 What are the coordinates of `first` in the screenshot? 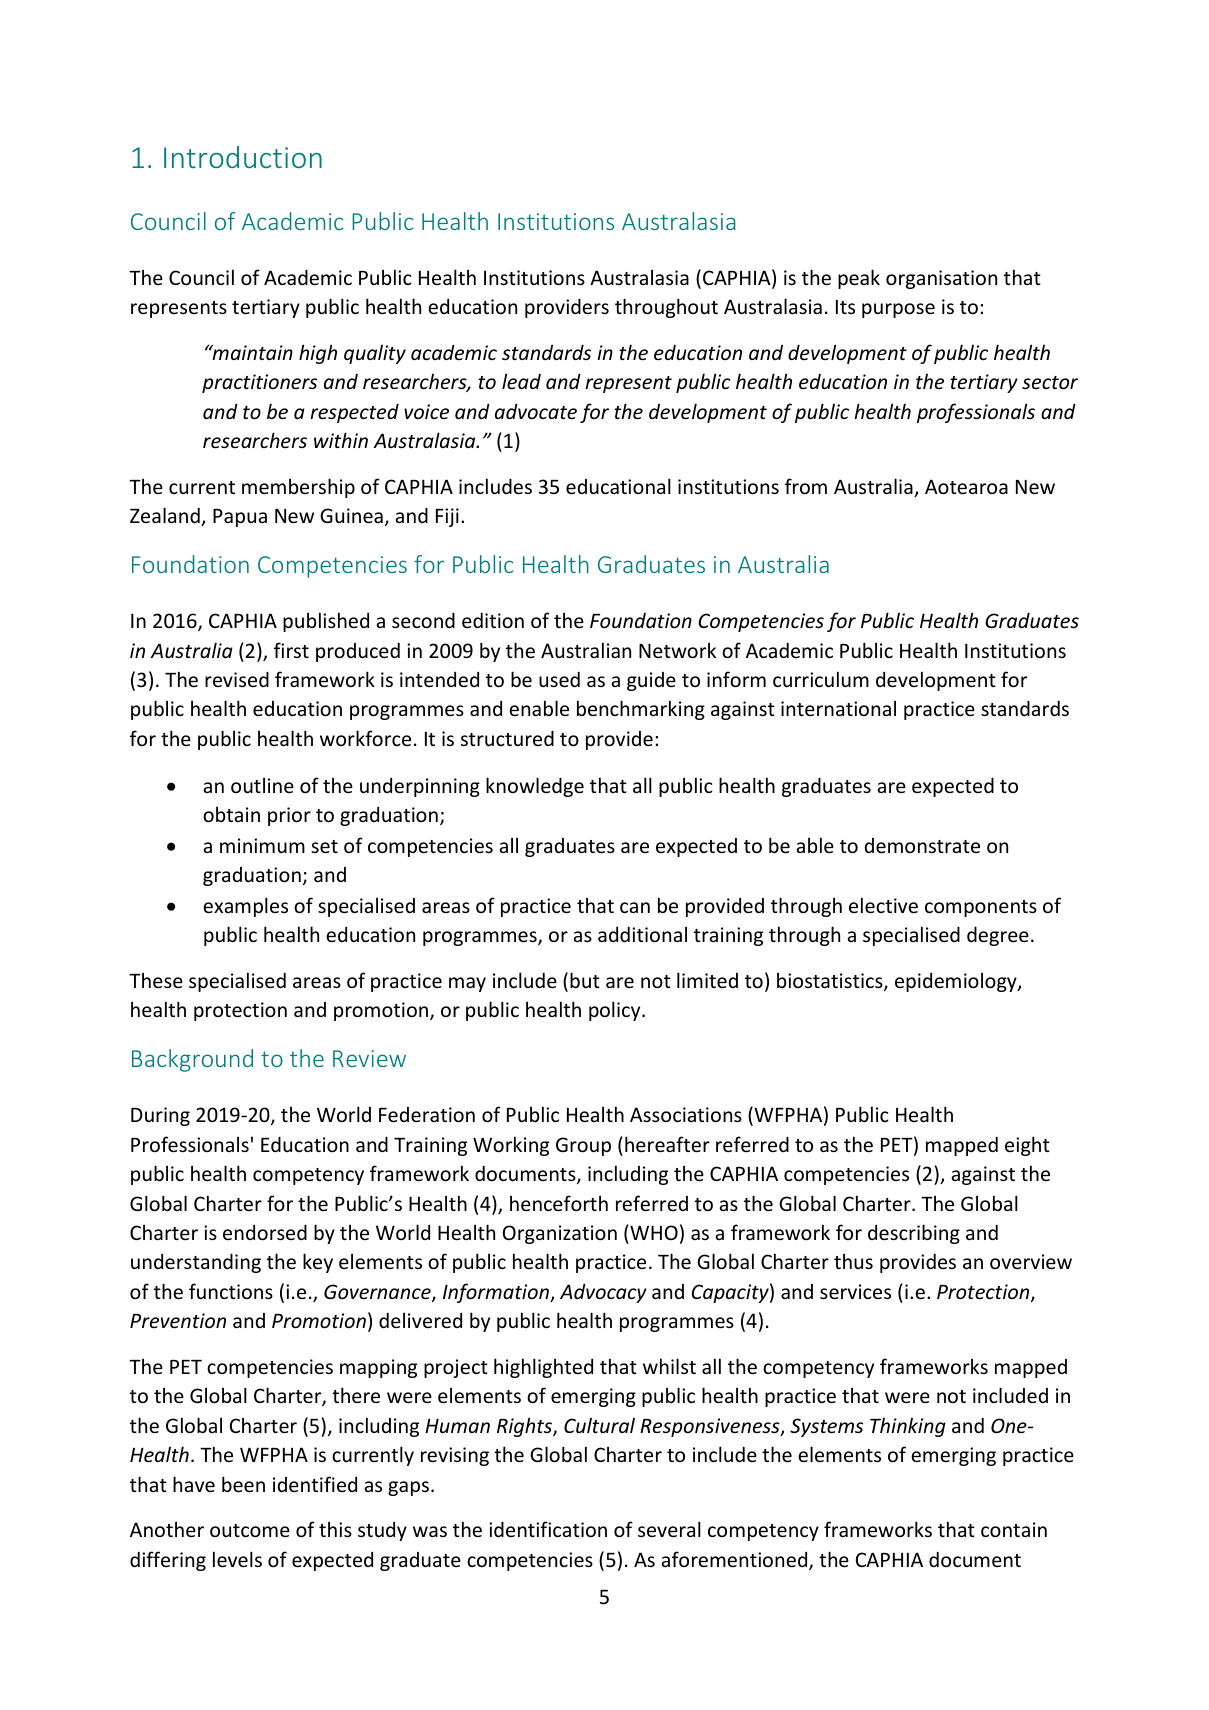 It's located at (291, 650).
